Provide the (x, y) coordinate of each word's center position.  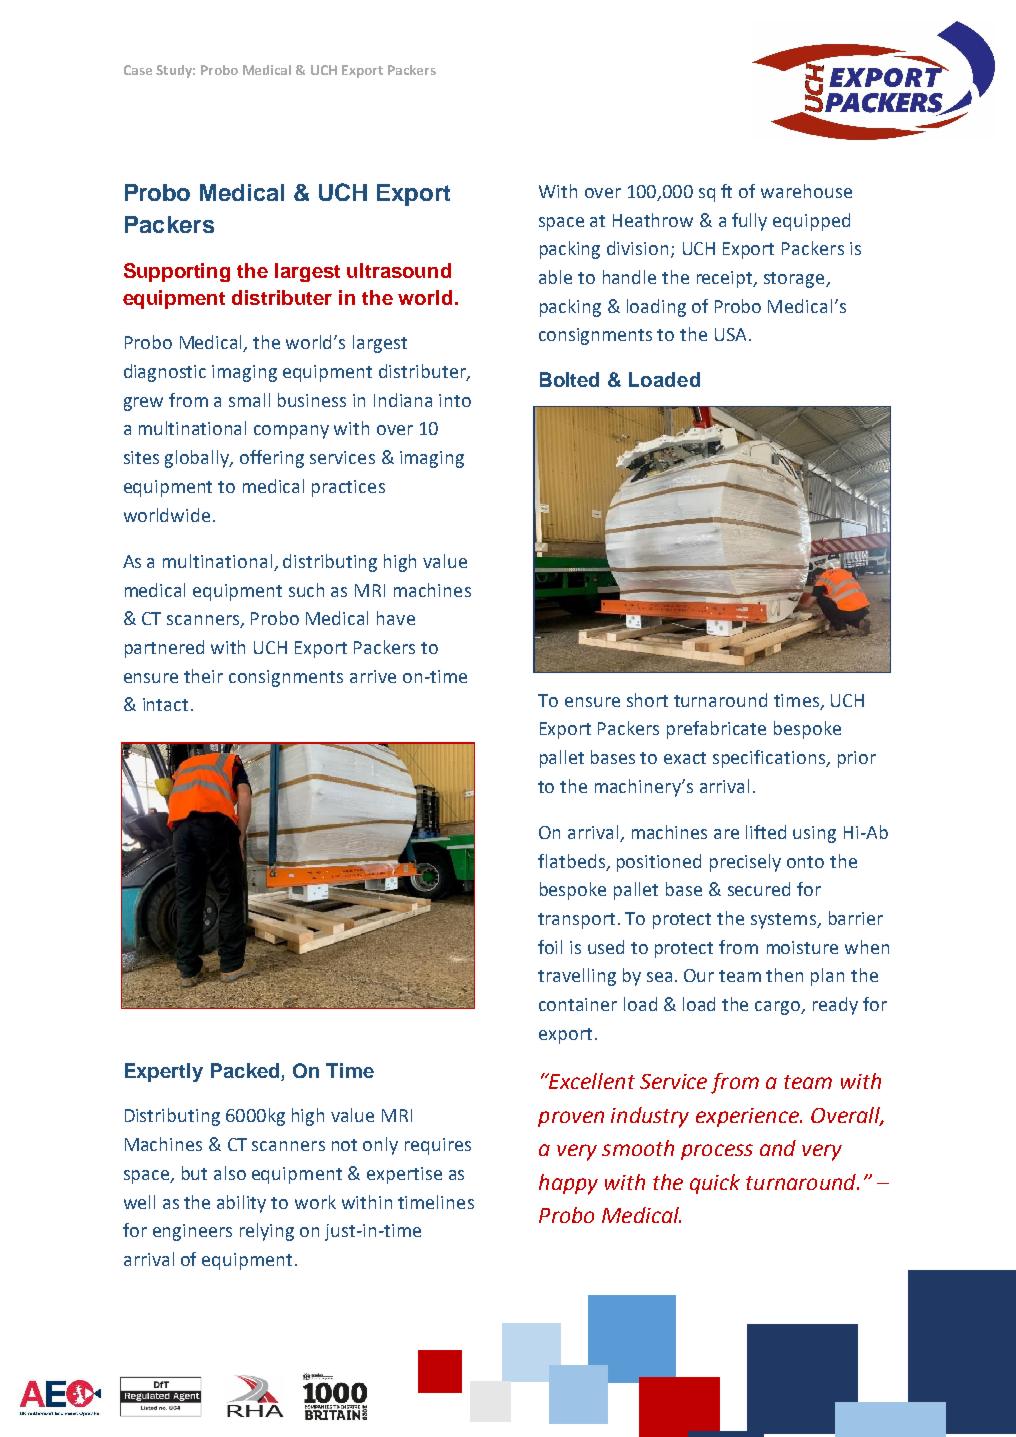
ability (241, 1204)
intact (165, 704)
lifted (766, 832)
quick (715, 1184)
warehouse (806, 191)
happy (568, 1184)
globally (198, 459)
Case (138, 70)
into (455, 400)
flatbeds (573, 862)
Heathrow (653, 220)
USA (732, 334)
